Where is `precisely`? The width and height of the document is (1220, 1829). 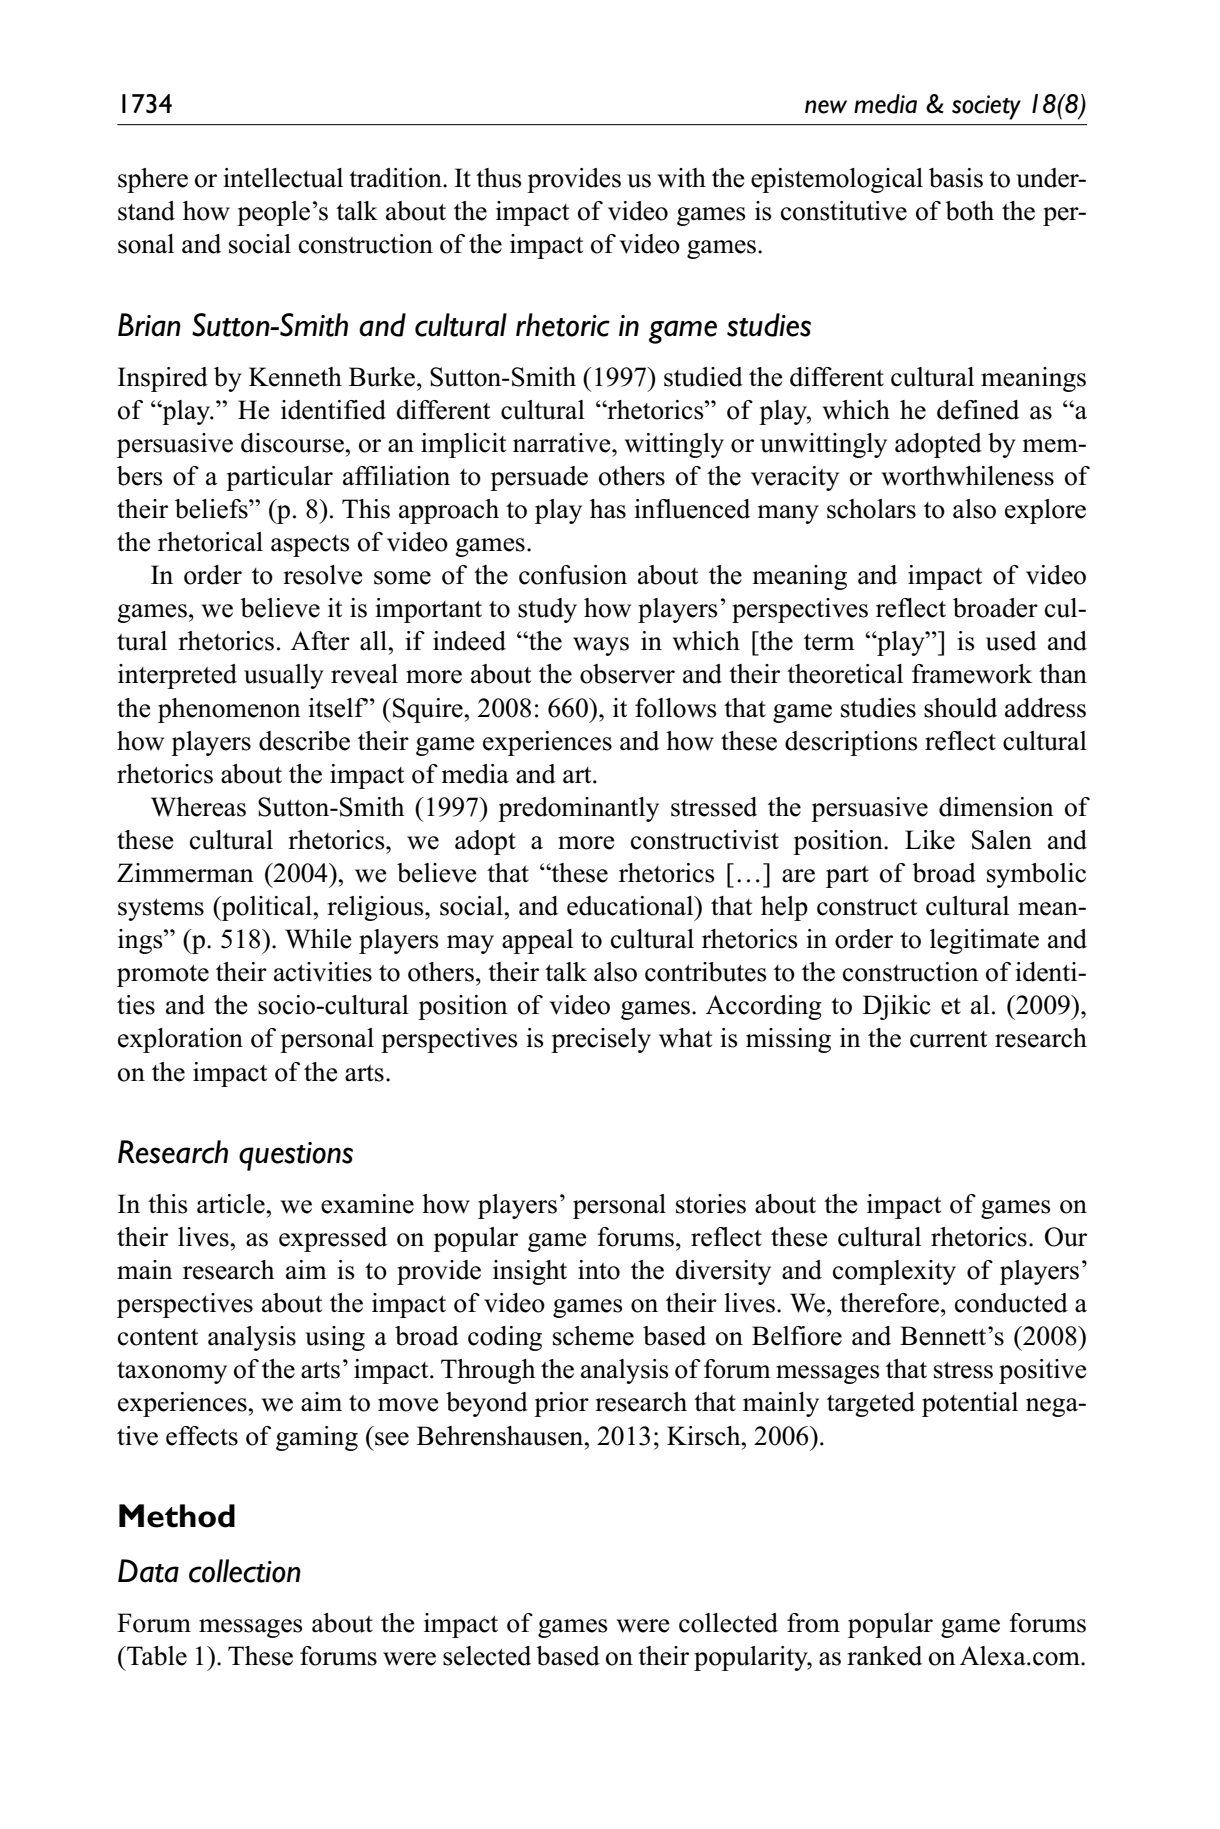 precisely is located at coordinates (601, 1040).
